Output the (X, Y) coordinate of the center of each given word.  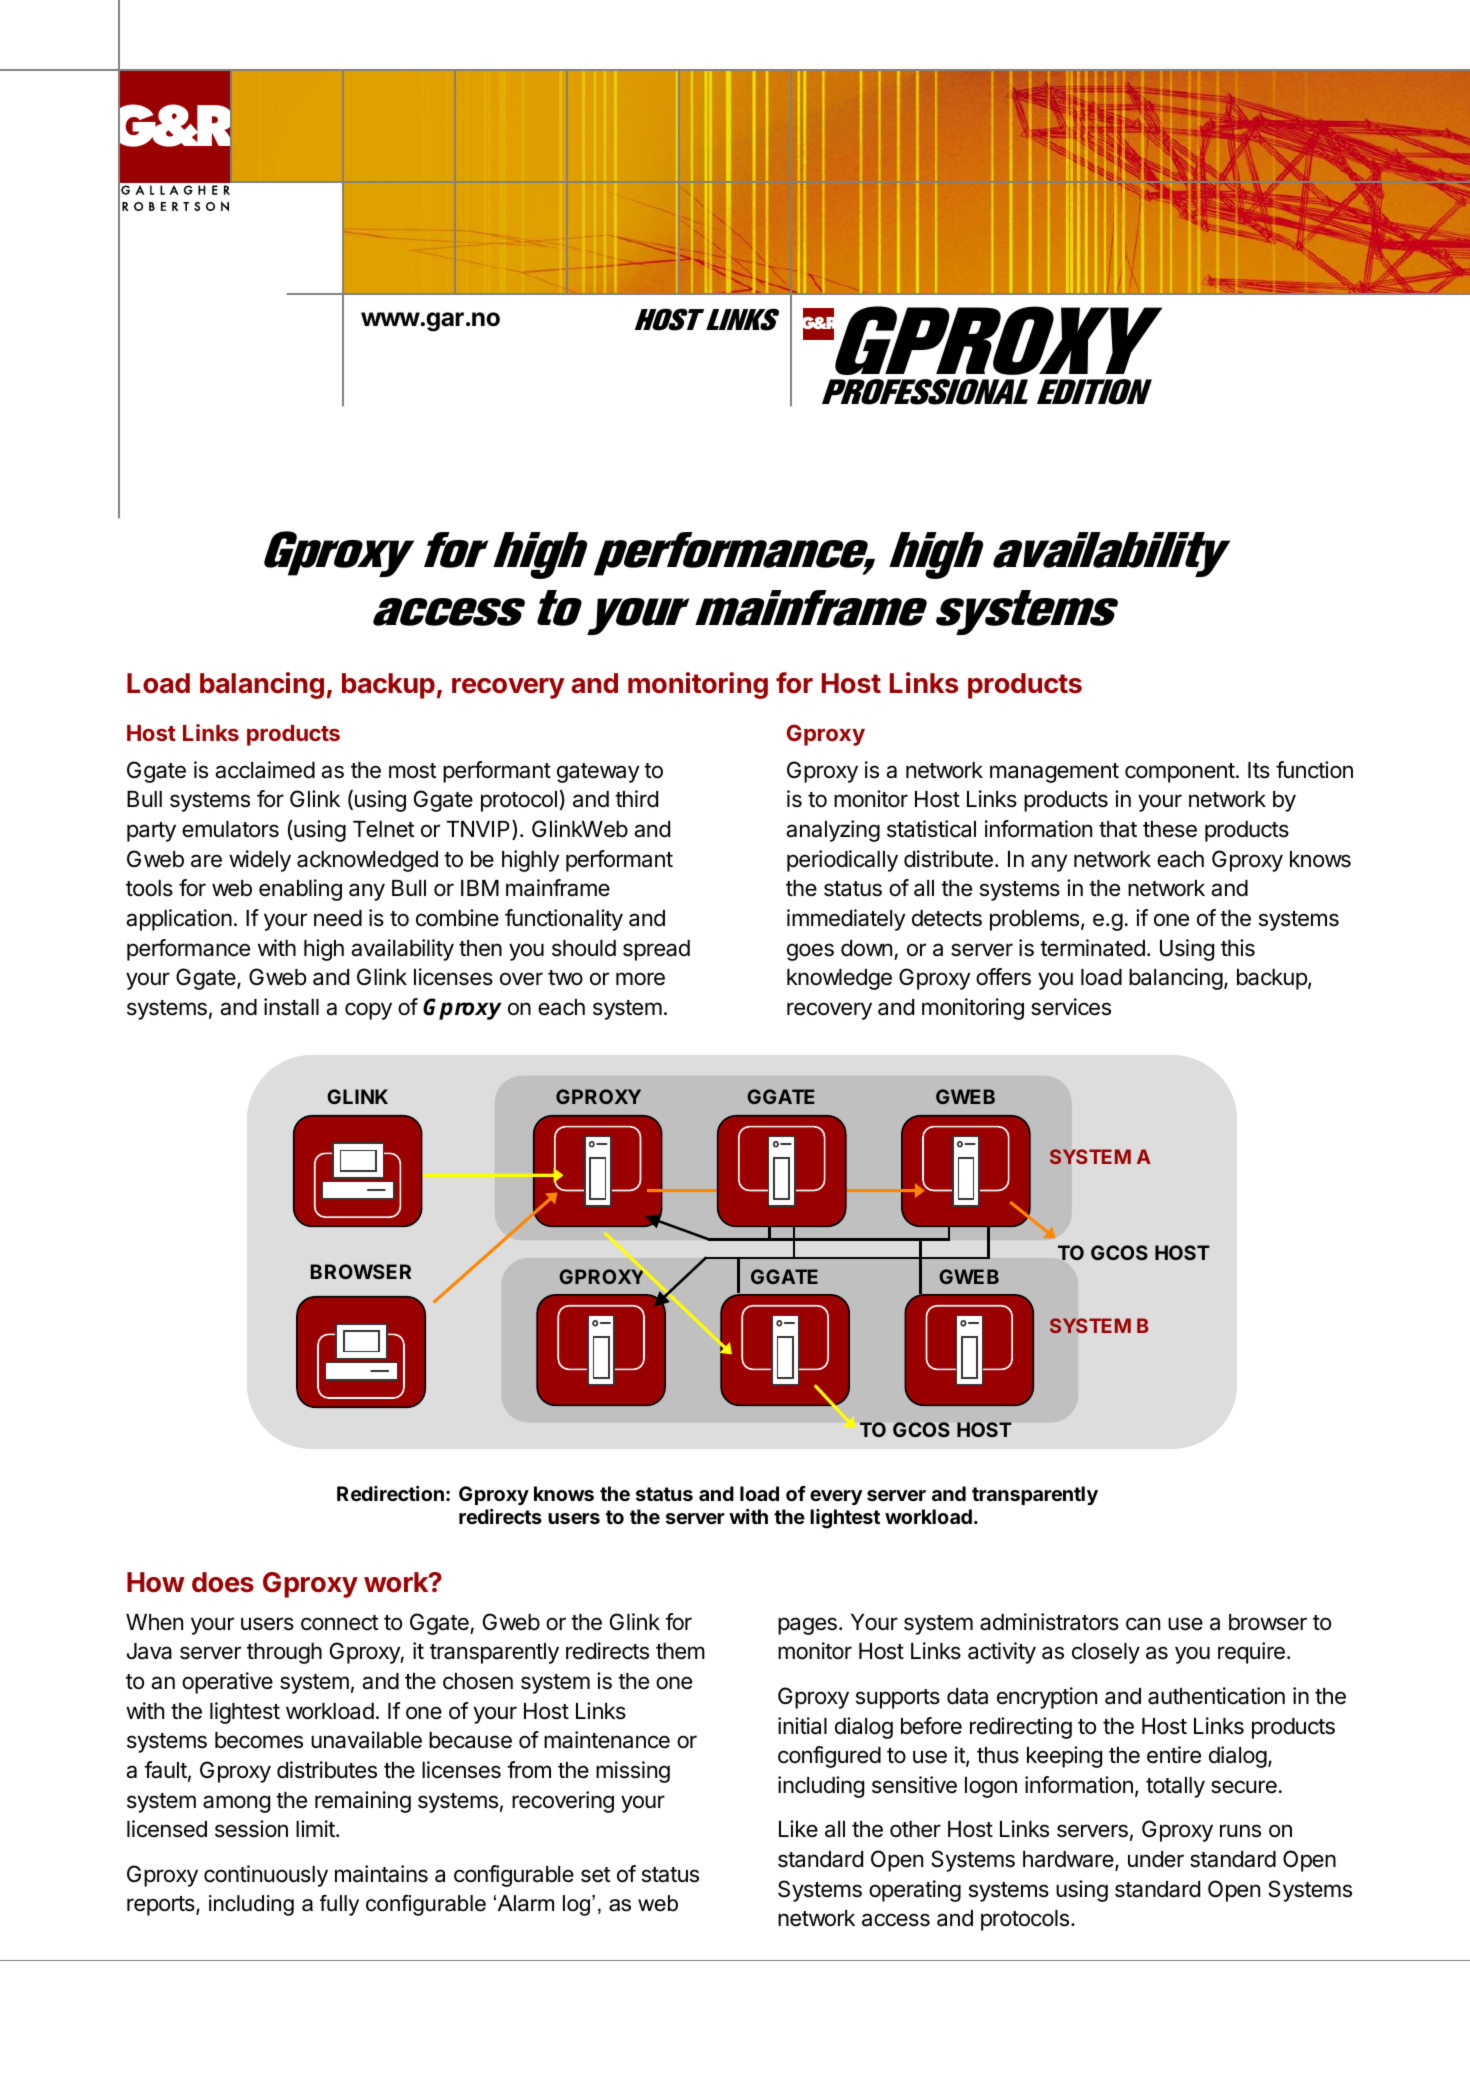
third (636, 799)
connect (340, 1623)
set (596, 1875)
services (1071, 1007)
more (640, 979)
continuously (266, 1876)
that (1118, 829)
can (1143, 1624)
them (680, 1651)
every (836, 1497)
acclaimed (265, 770)
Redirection (390, 1493)
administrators (1049, 1622)
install (291, 1007)
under (1156, 1859)
